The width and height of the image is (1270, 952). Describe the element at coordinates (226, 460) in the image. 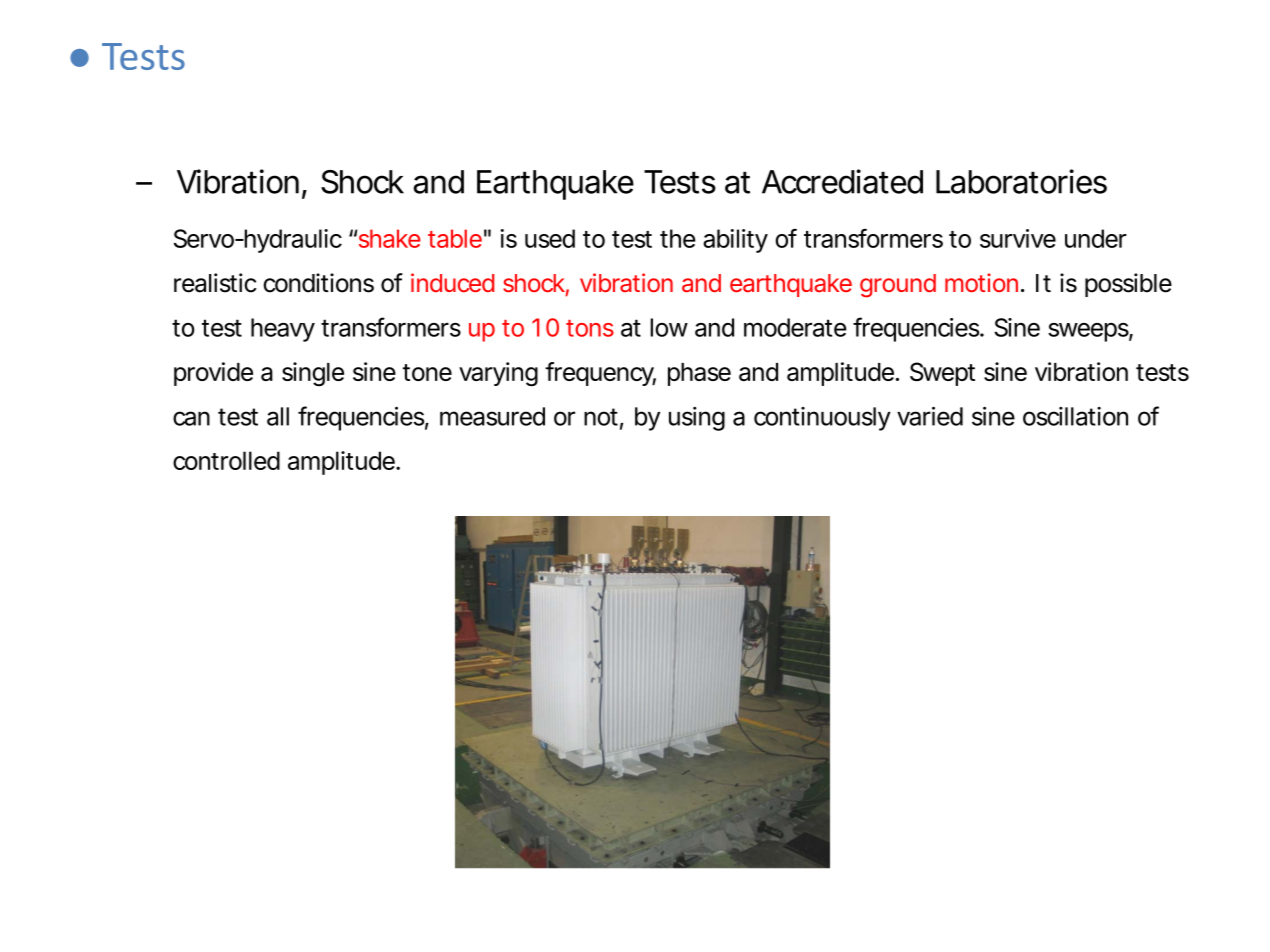

I see `controlled` at that location.
